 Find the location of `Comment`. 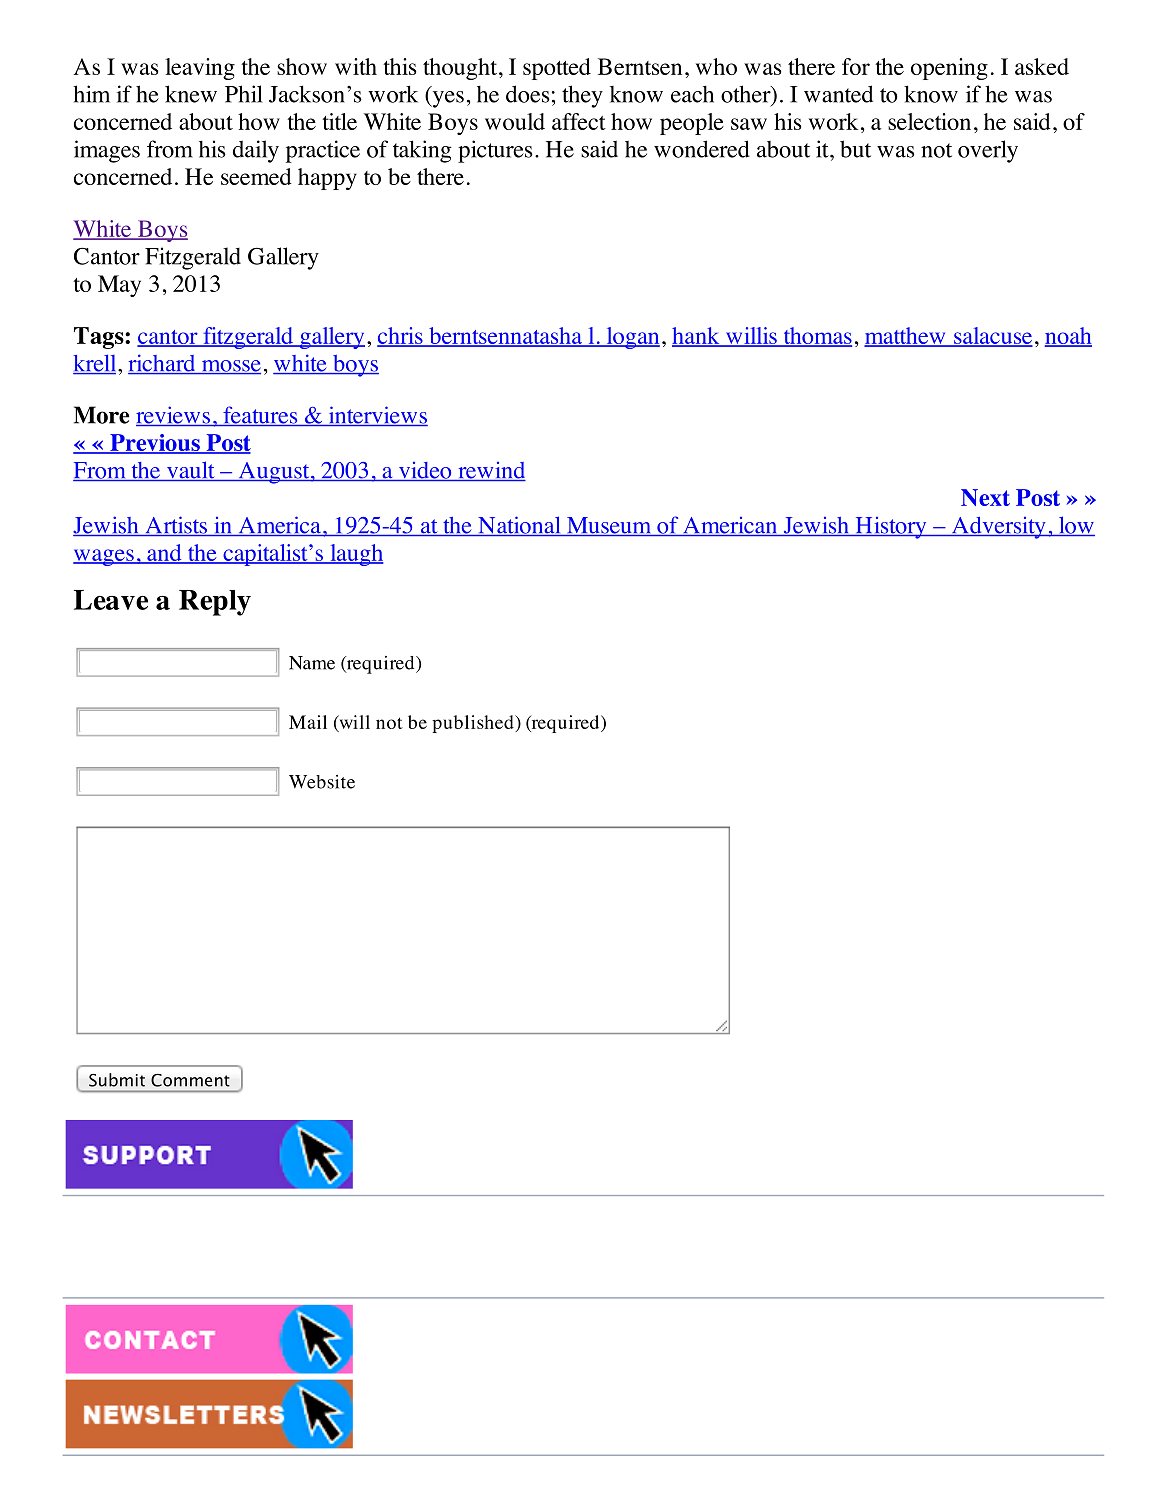

Comment is located at coordinates (190, 1080).
